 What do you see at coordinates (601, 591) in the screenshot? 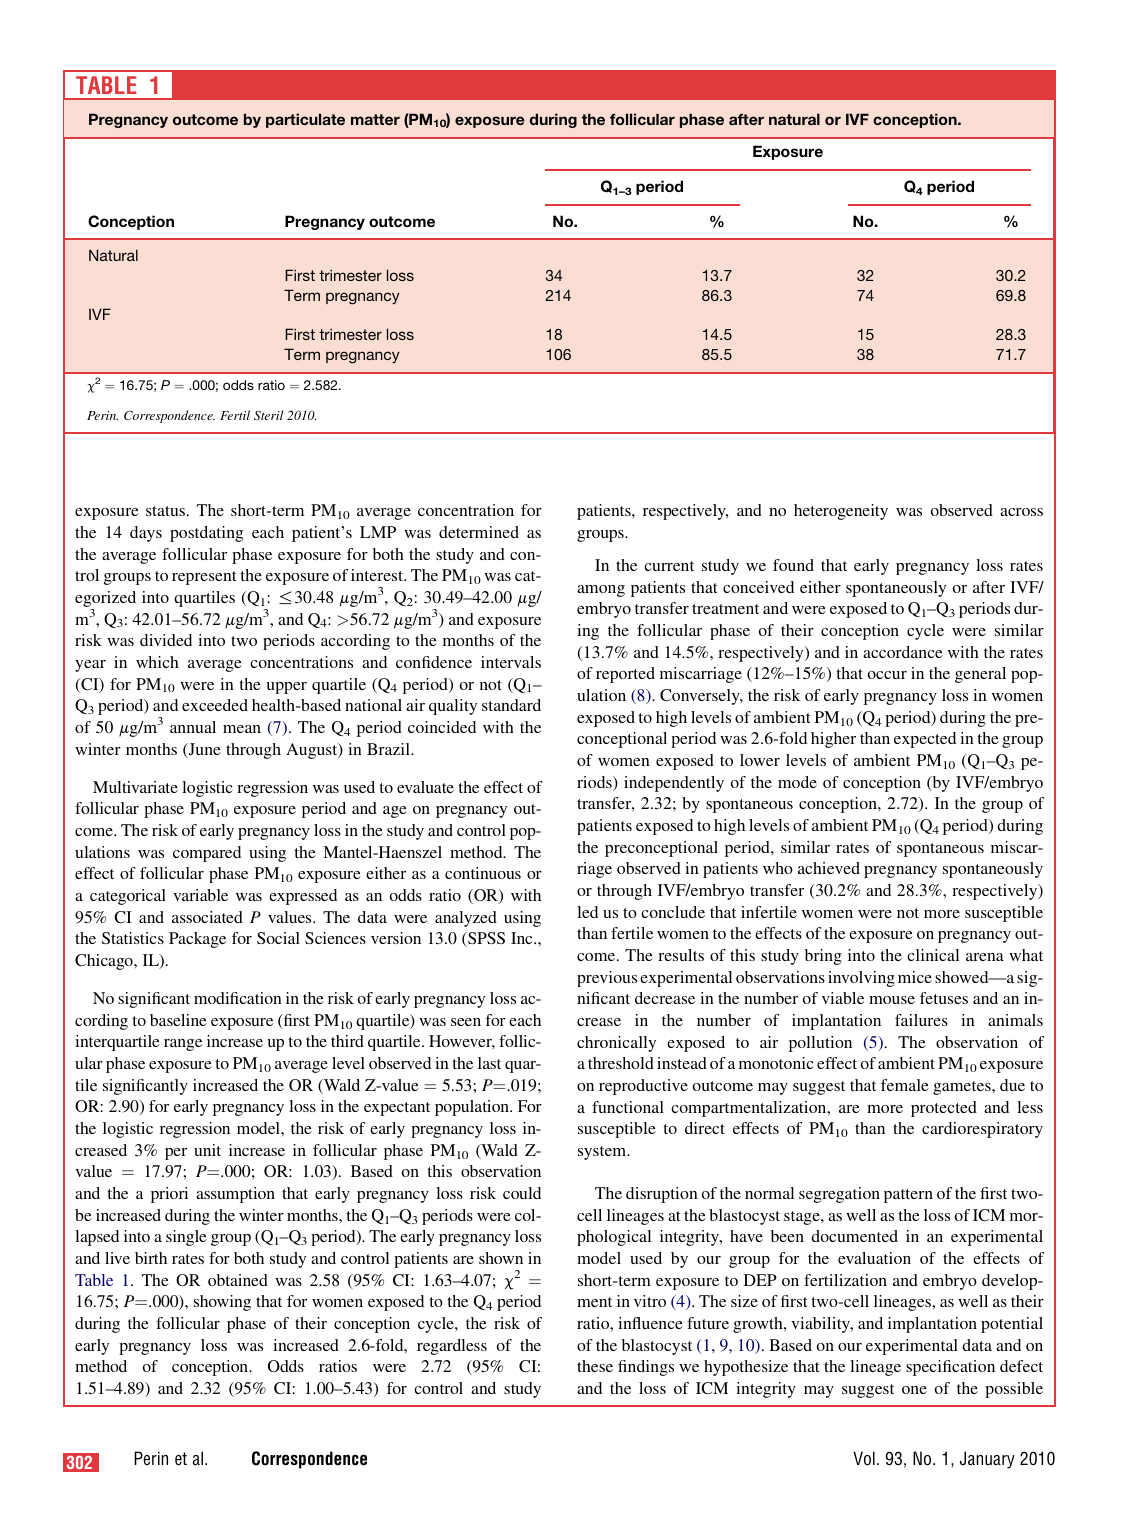
I see `among` at bounding box center [601, 591].
